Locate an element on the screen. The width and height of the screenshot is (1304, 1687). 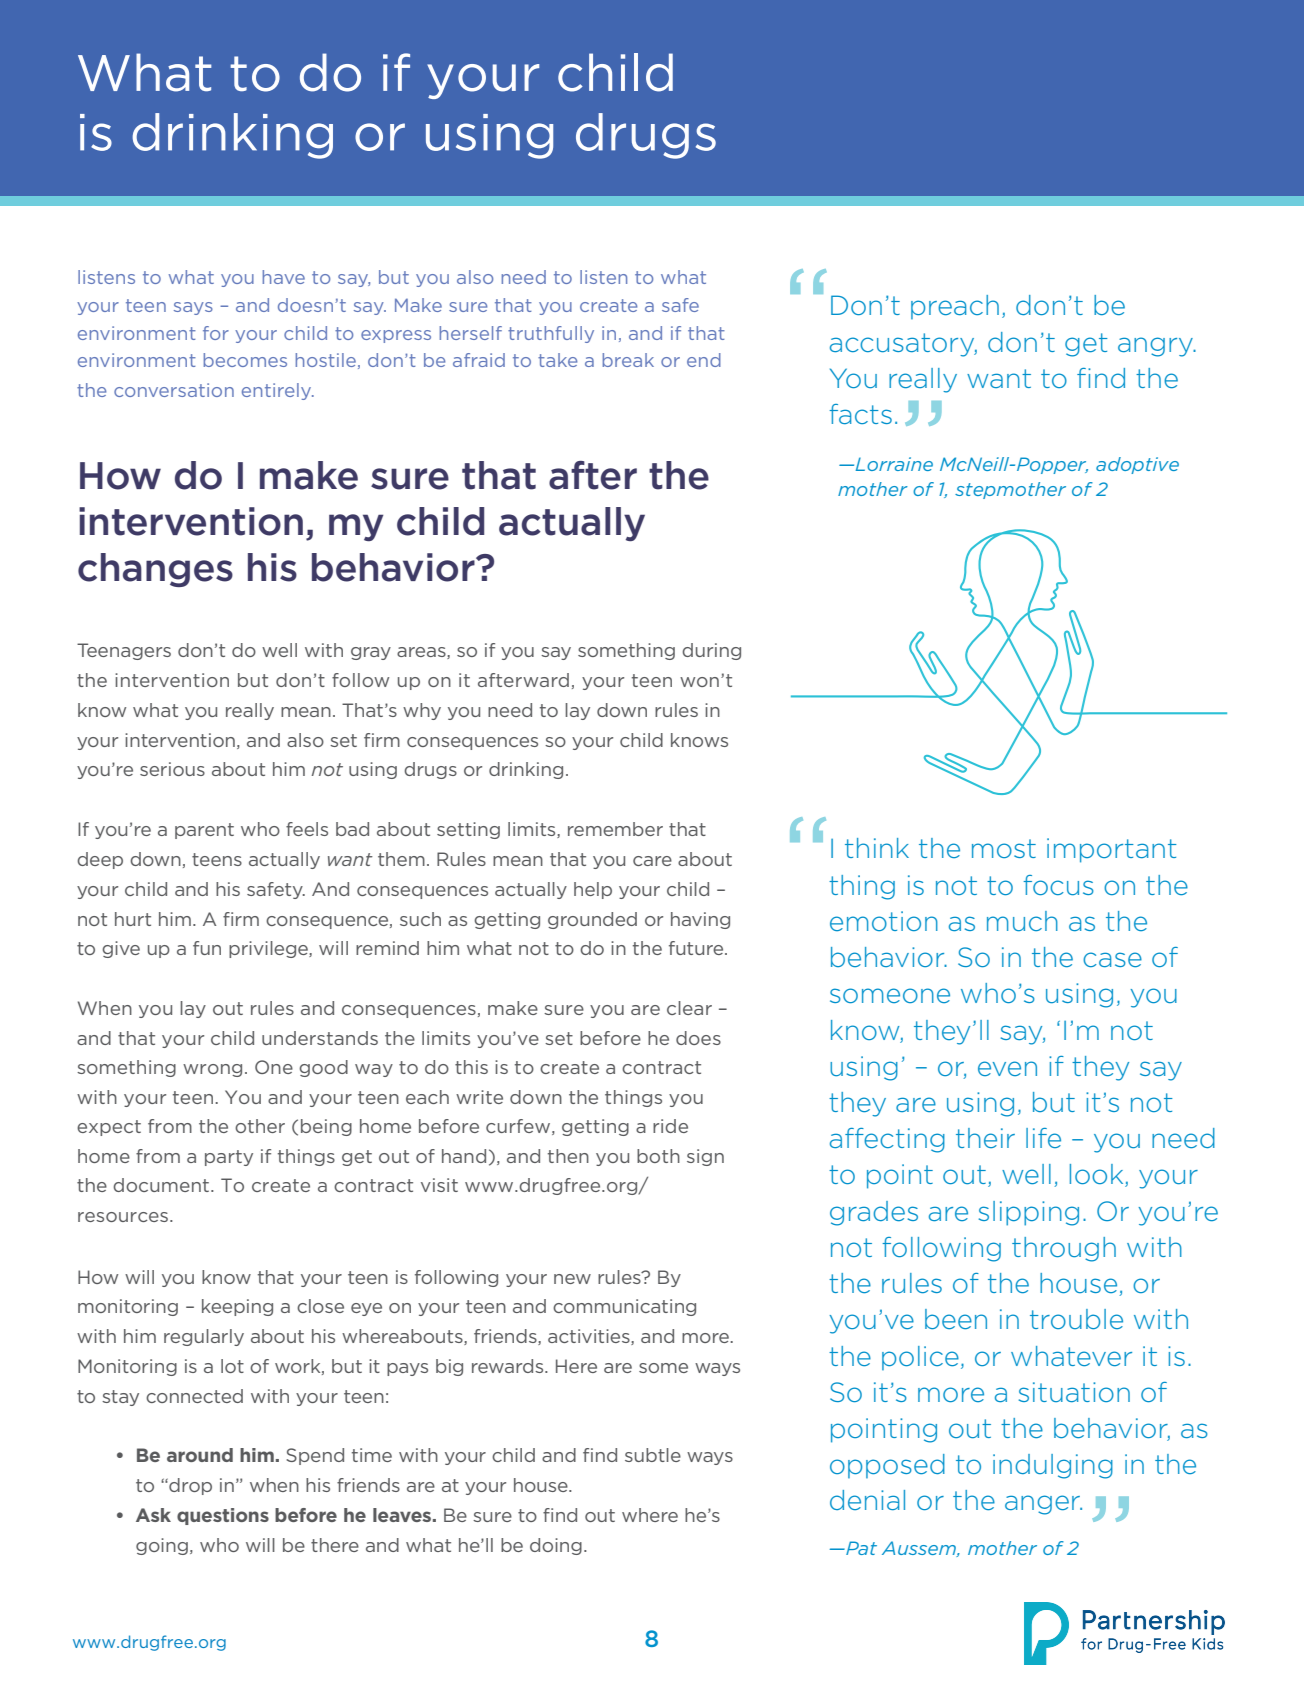
says is located at coordinates (193, 308).
